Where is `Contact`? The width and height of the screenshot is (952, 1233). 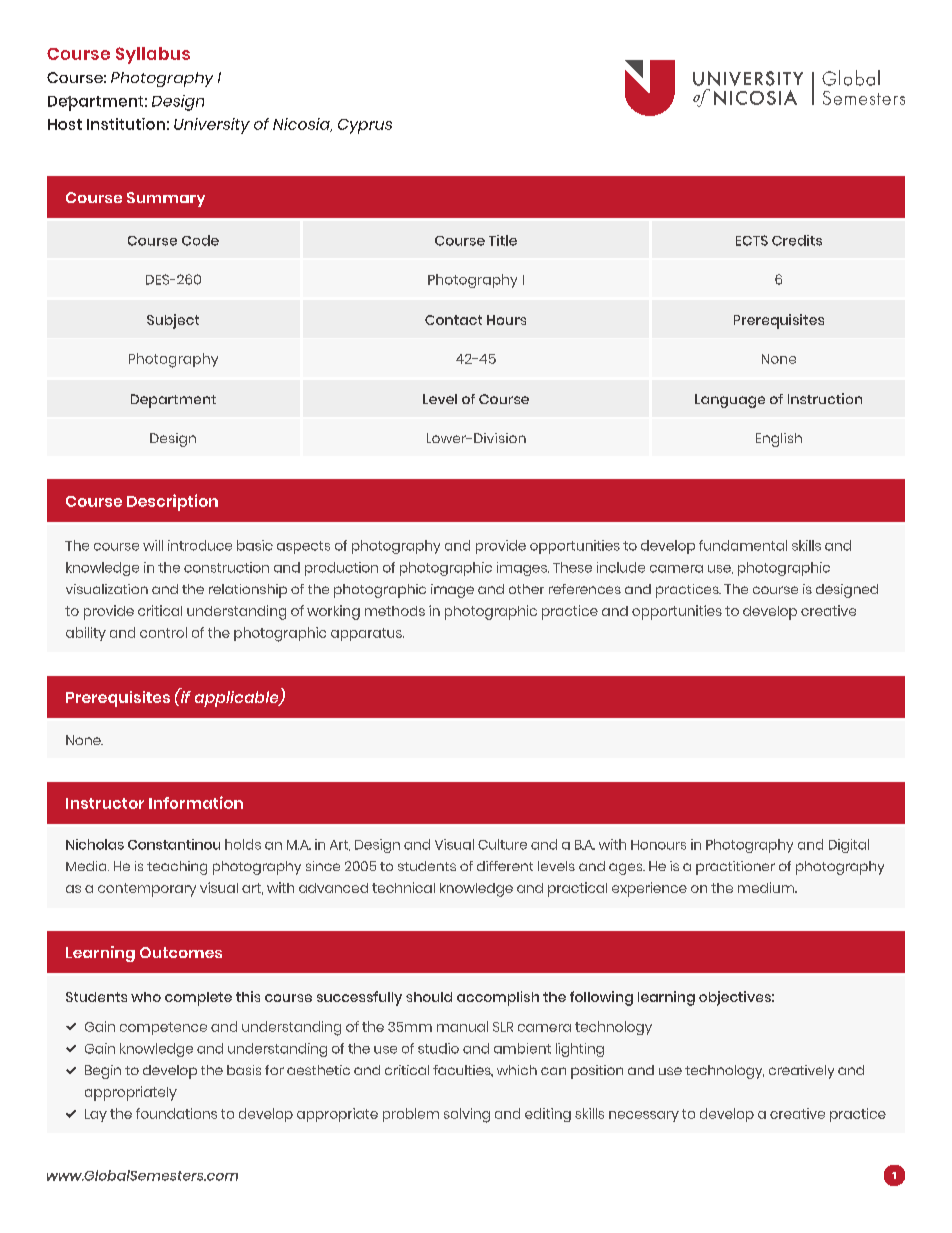
Contact is located at coordinates (453, 320).
